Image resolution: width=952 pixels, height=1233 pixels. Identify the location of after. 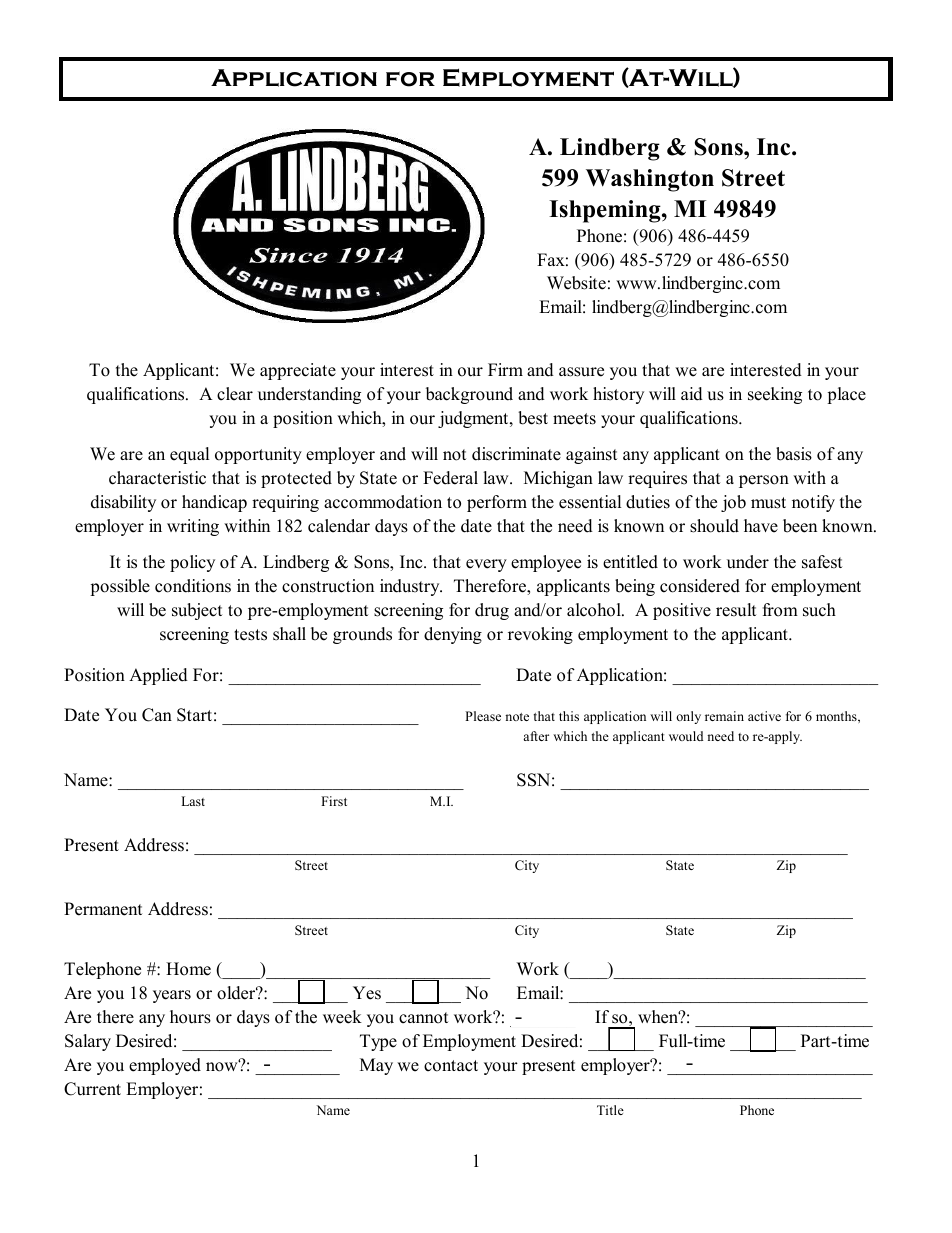
(536, 736).
